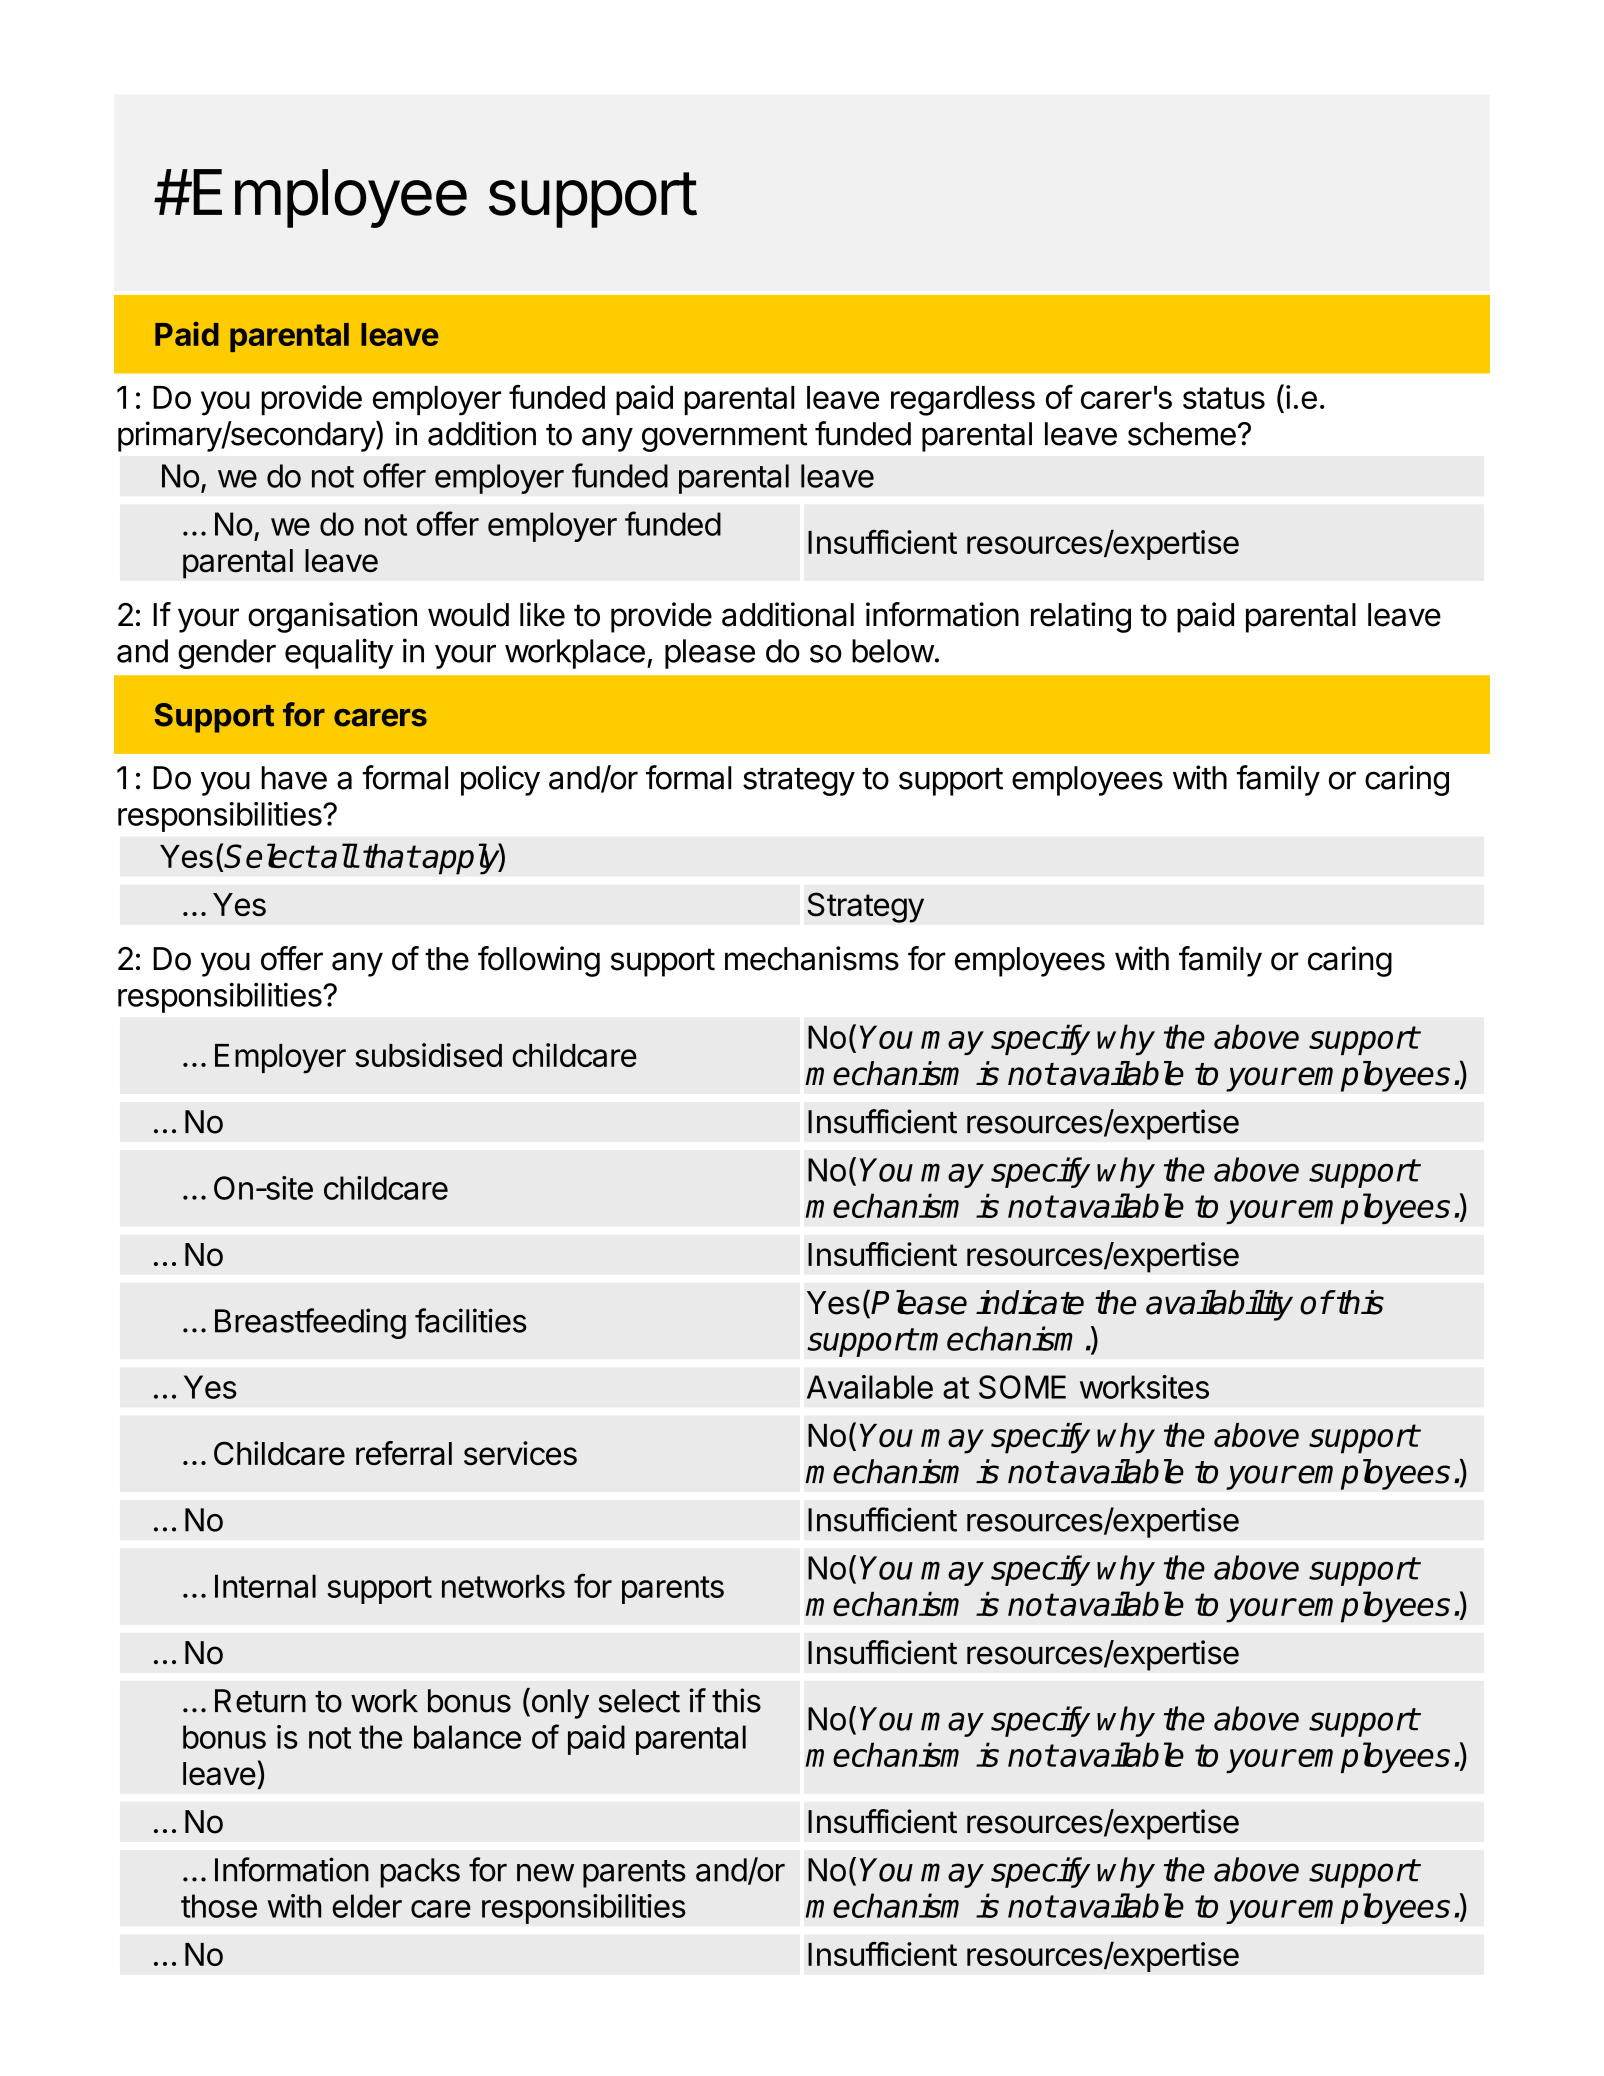 The width and height of the screenshot is (1604, 2076). I want to click on government, so click(724, 438).
